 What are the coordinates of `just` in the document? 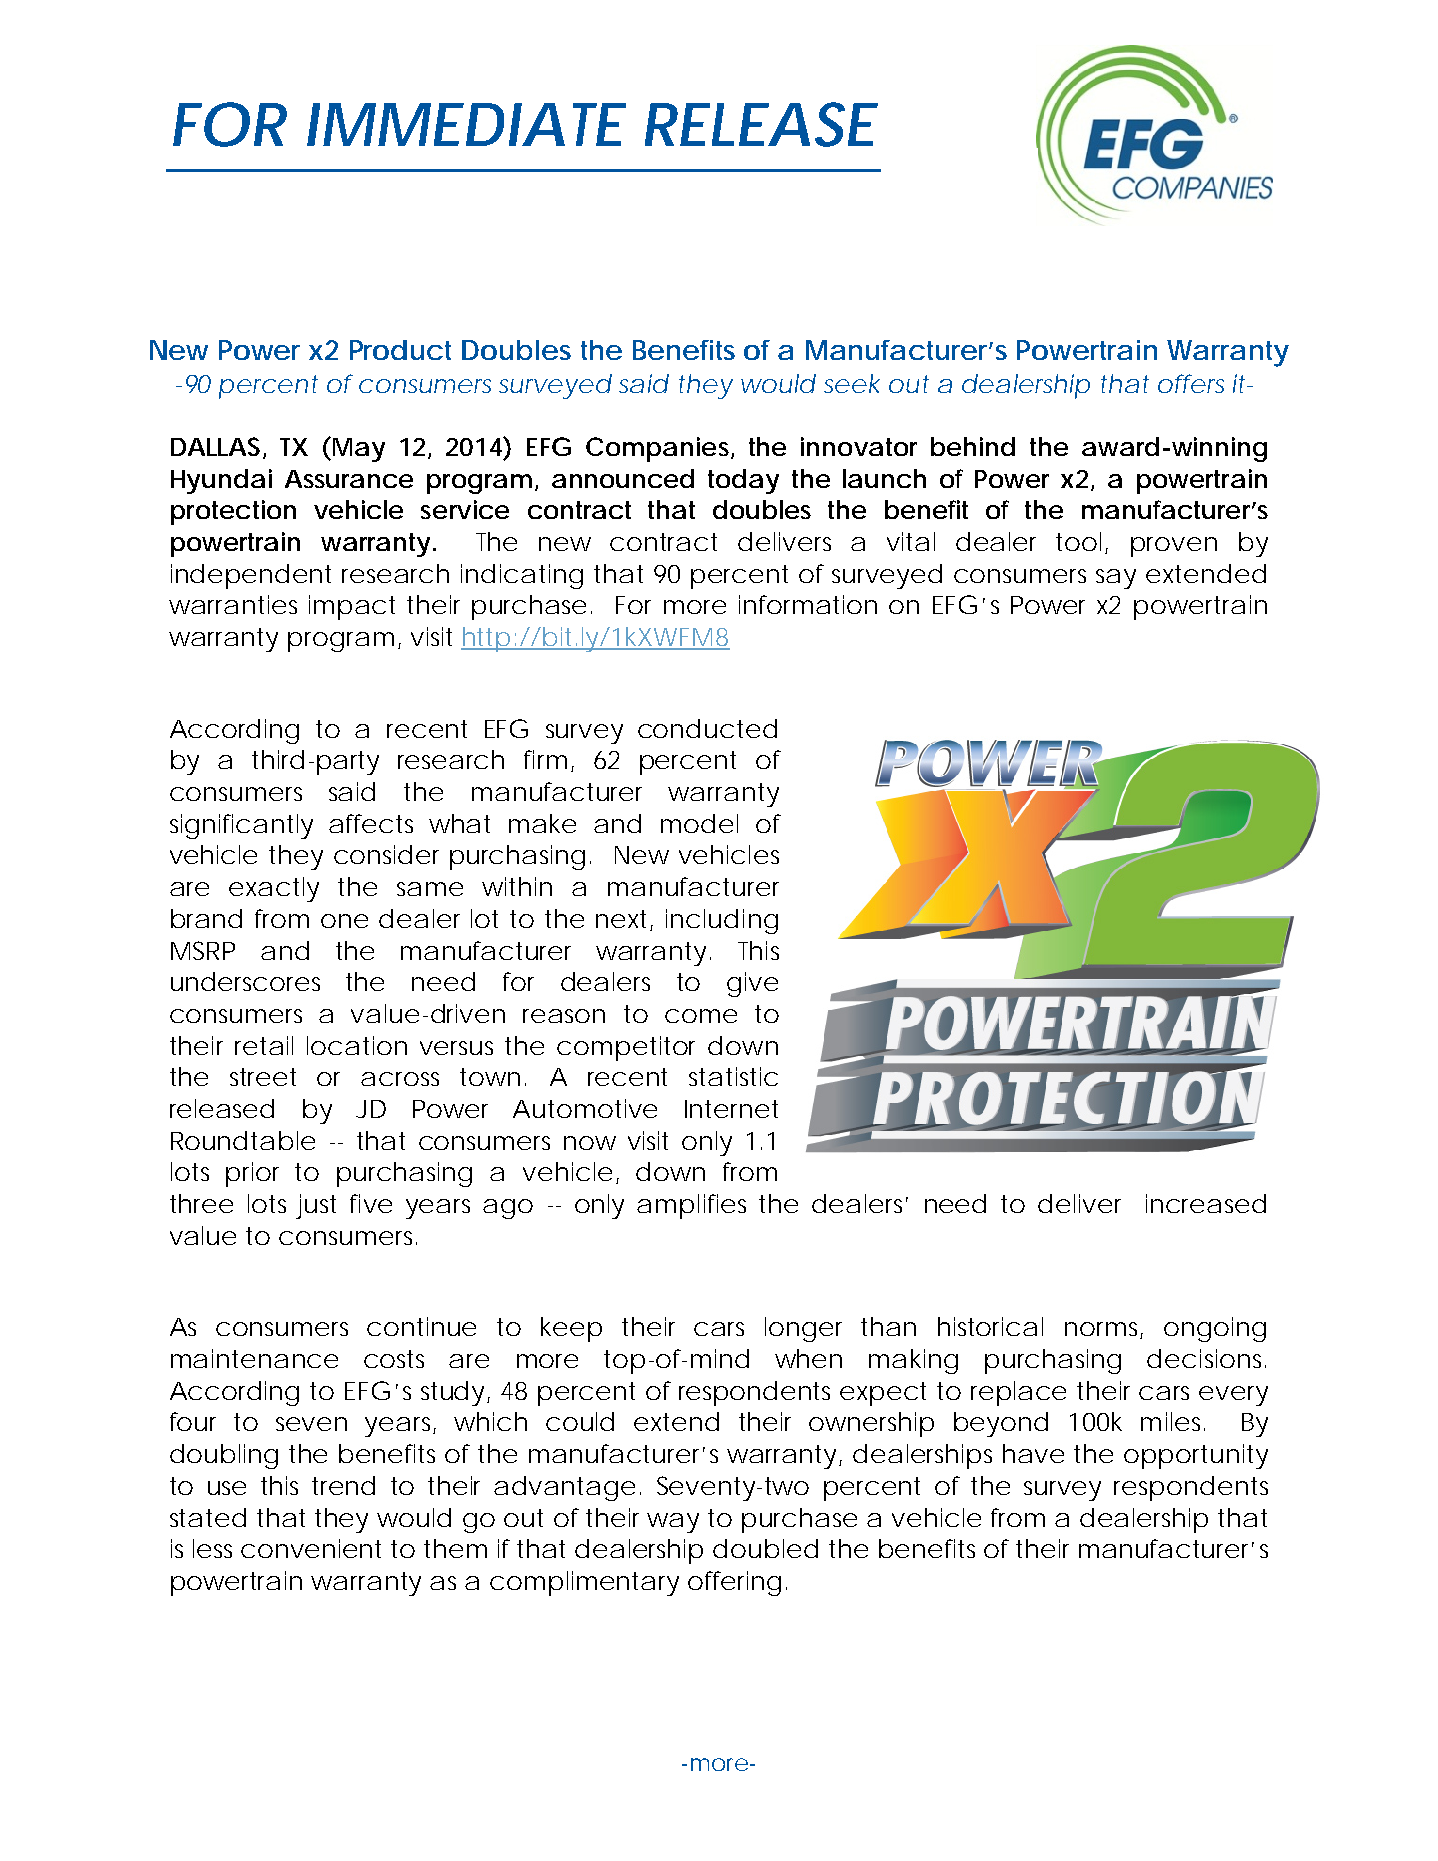 It's located at (316, 1206).
